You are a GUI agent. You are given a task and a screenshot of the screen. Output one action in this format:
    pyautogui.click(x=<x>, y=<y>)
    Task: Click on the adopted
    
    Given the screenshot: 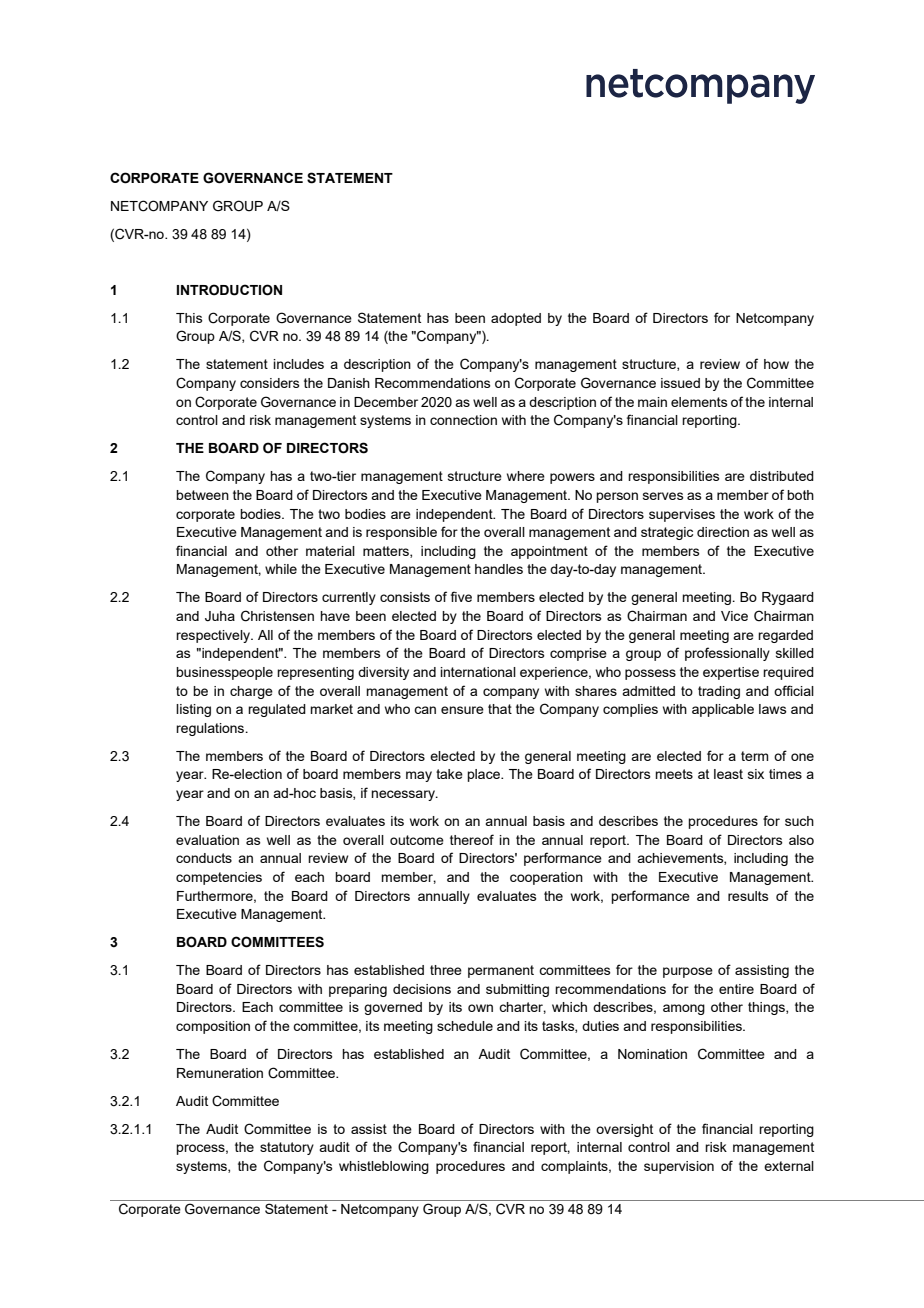 What is the action you would take?
    pyautogui.click(x=516, y=319)
